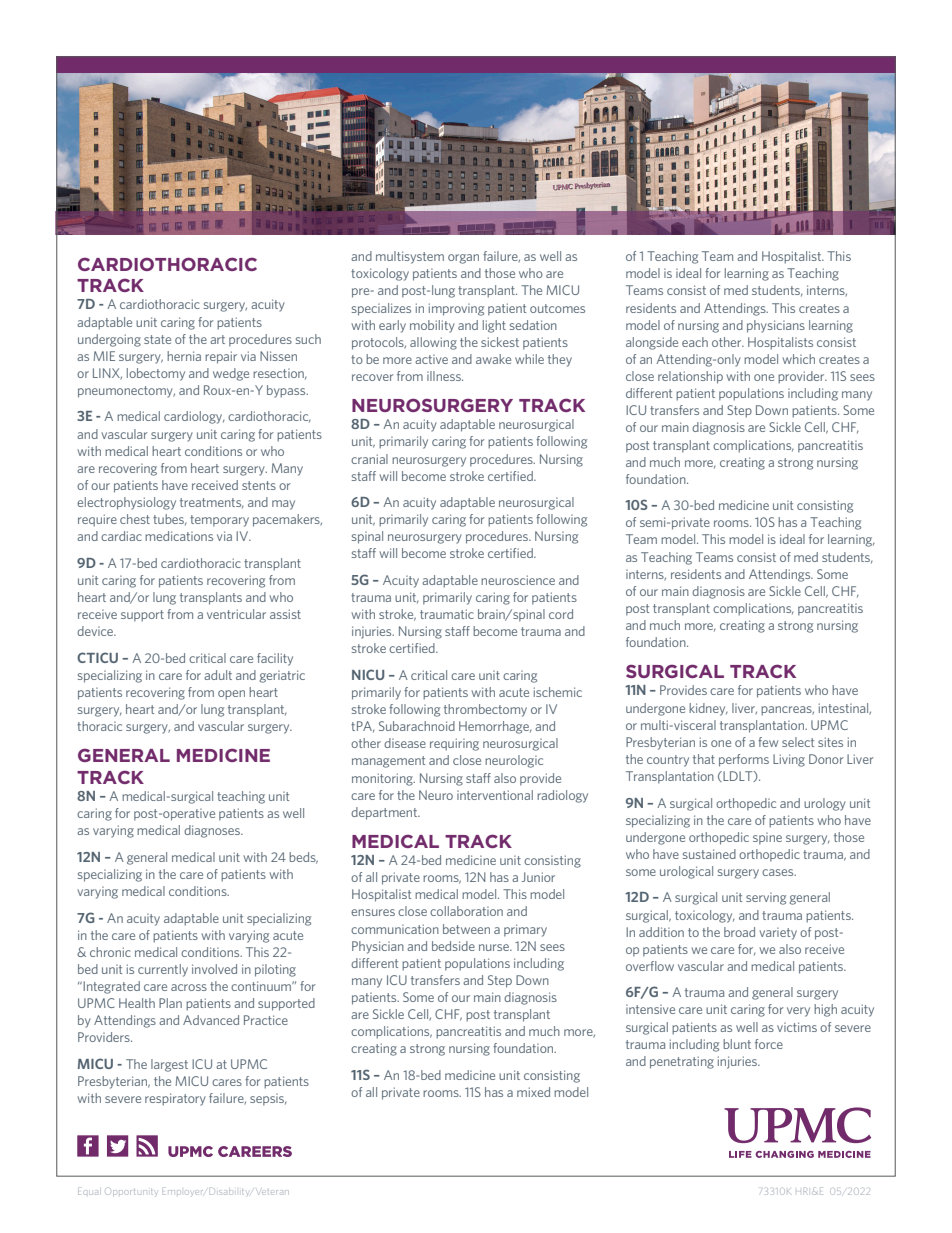  I want to click on alongside, so click(652, 343).
